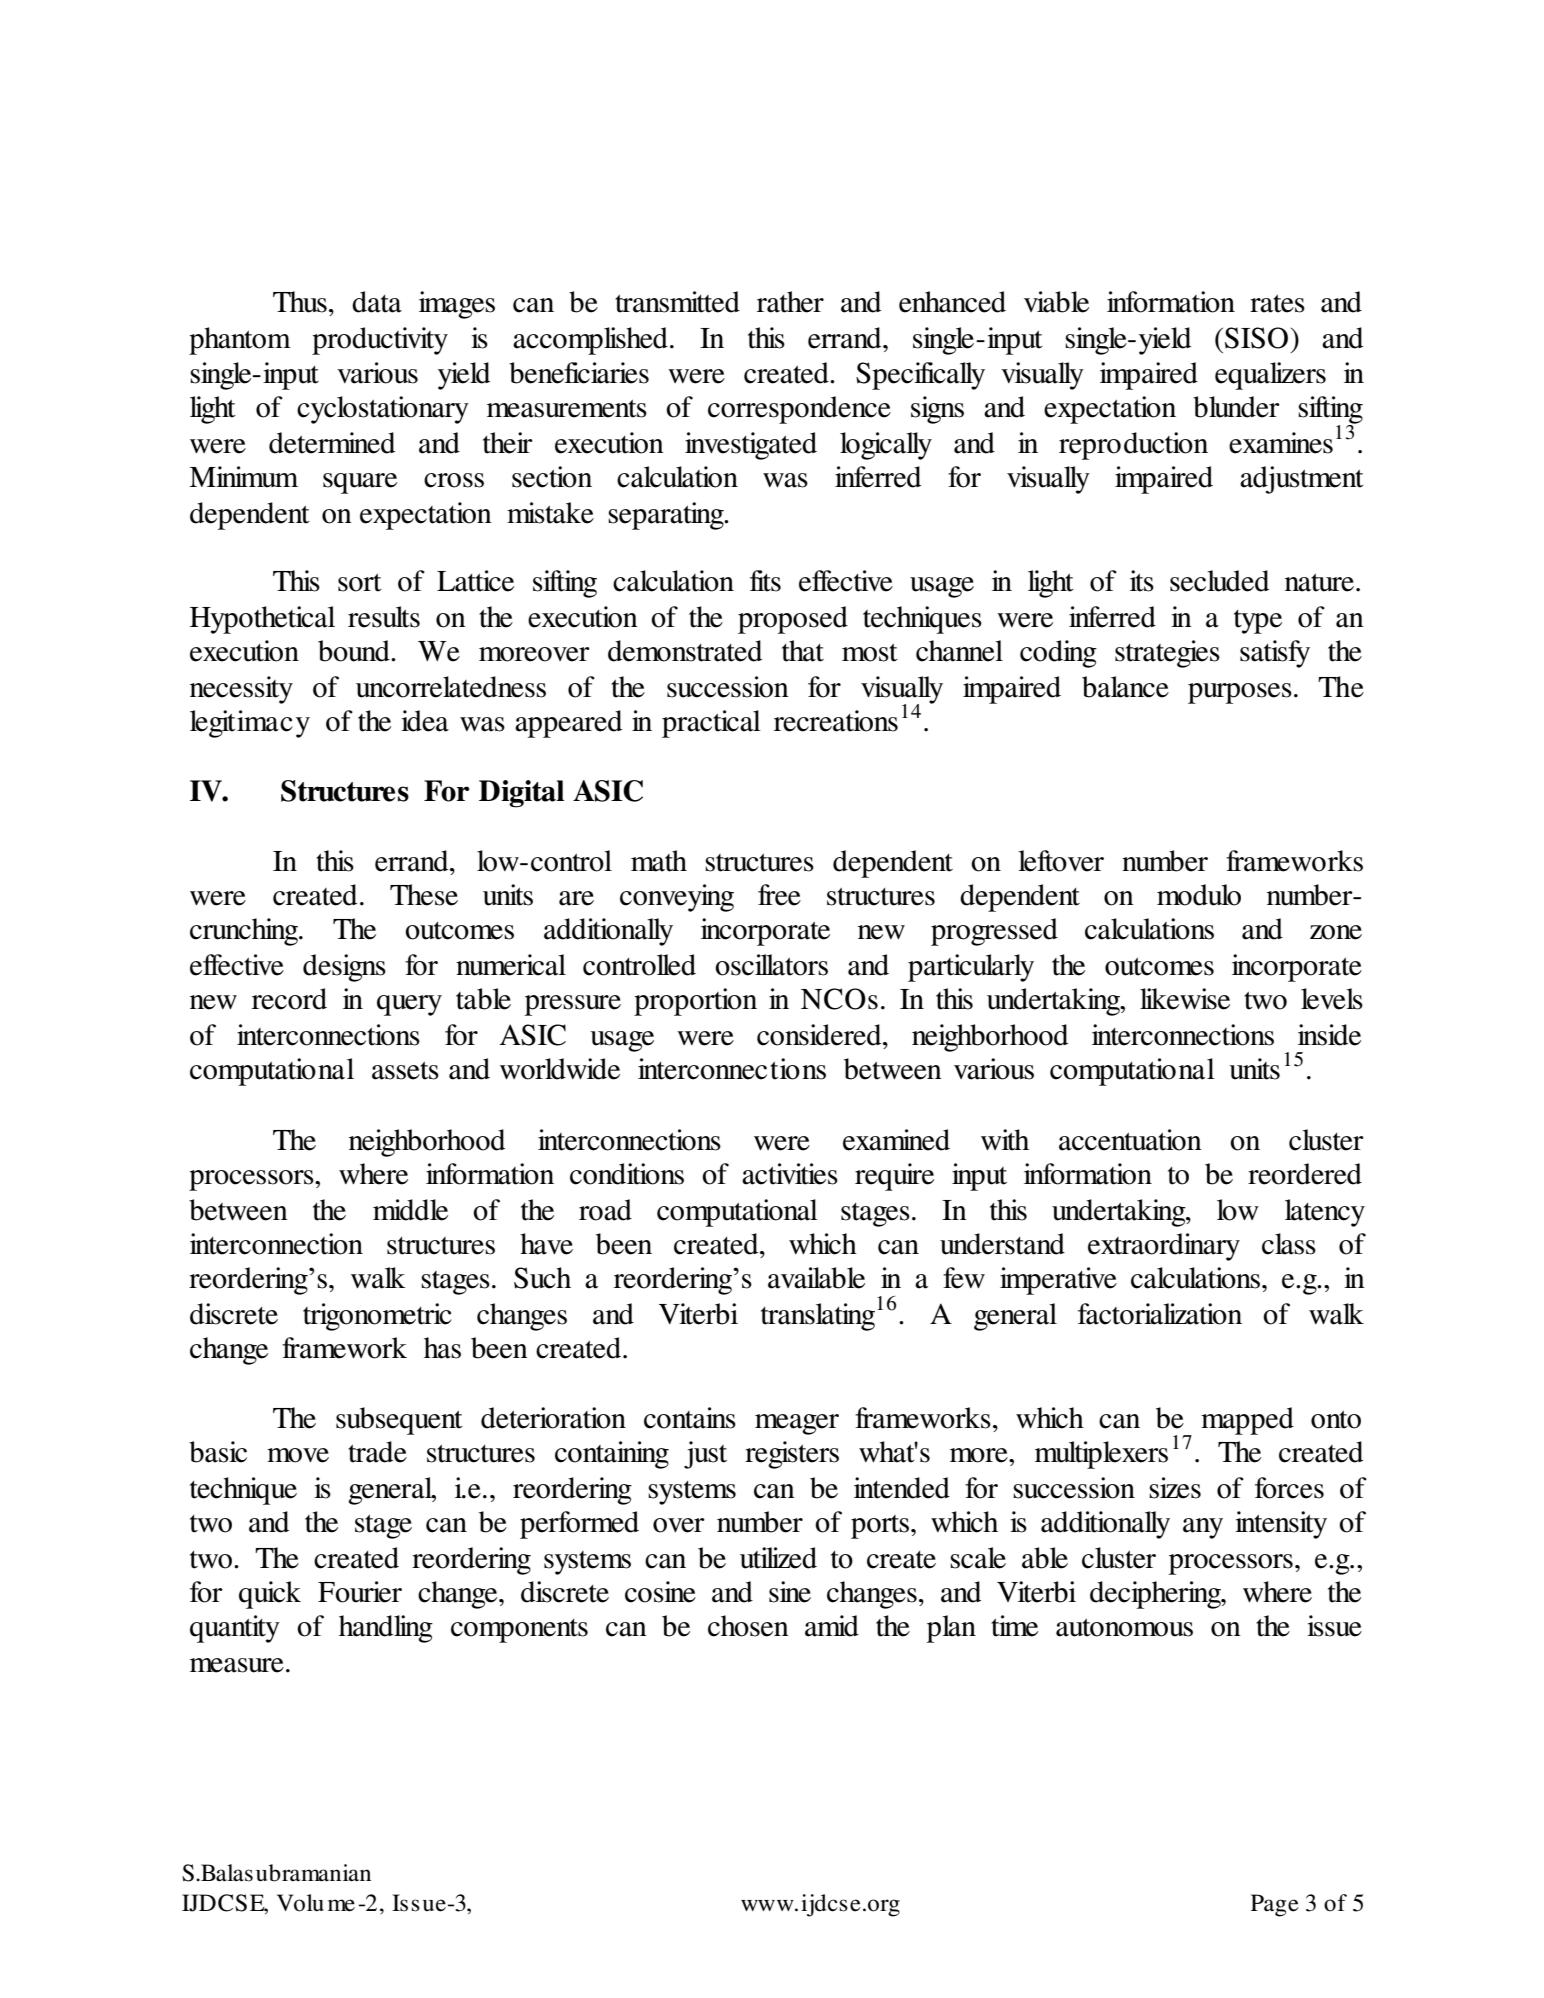 The height and width of the image is (1998, 1544). Describe the element at coordinates (797, 1424) in the image. I see `meager` at that location.
